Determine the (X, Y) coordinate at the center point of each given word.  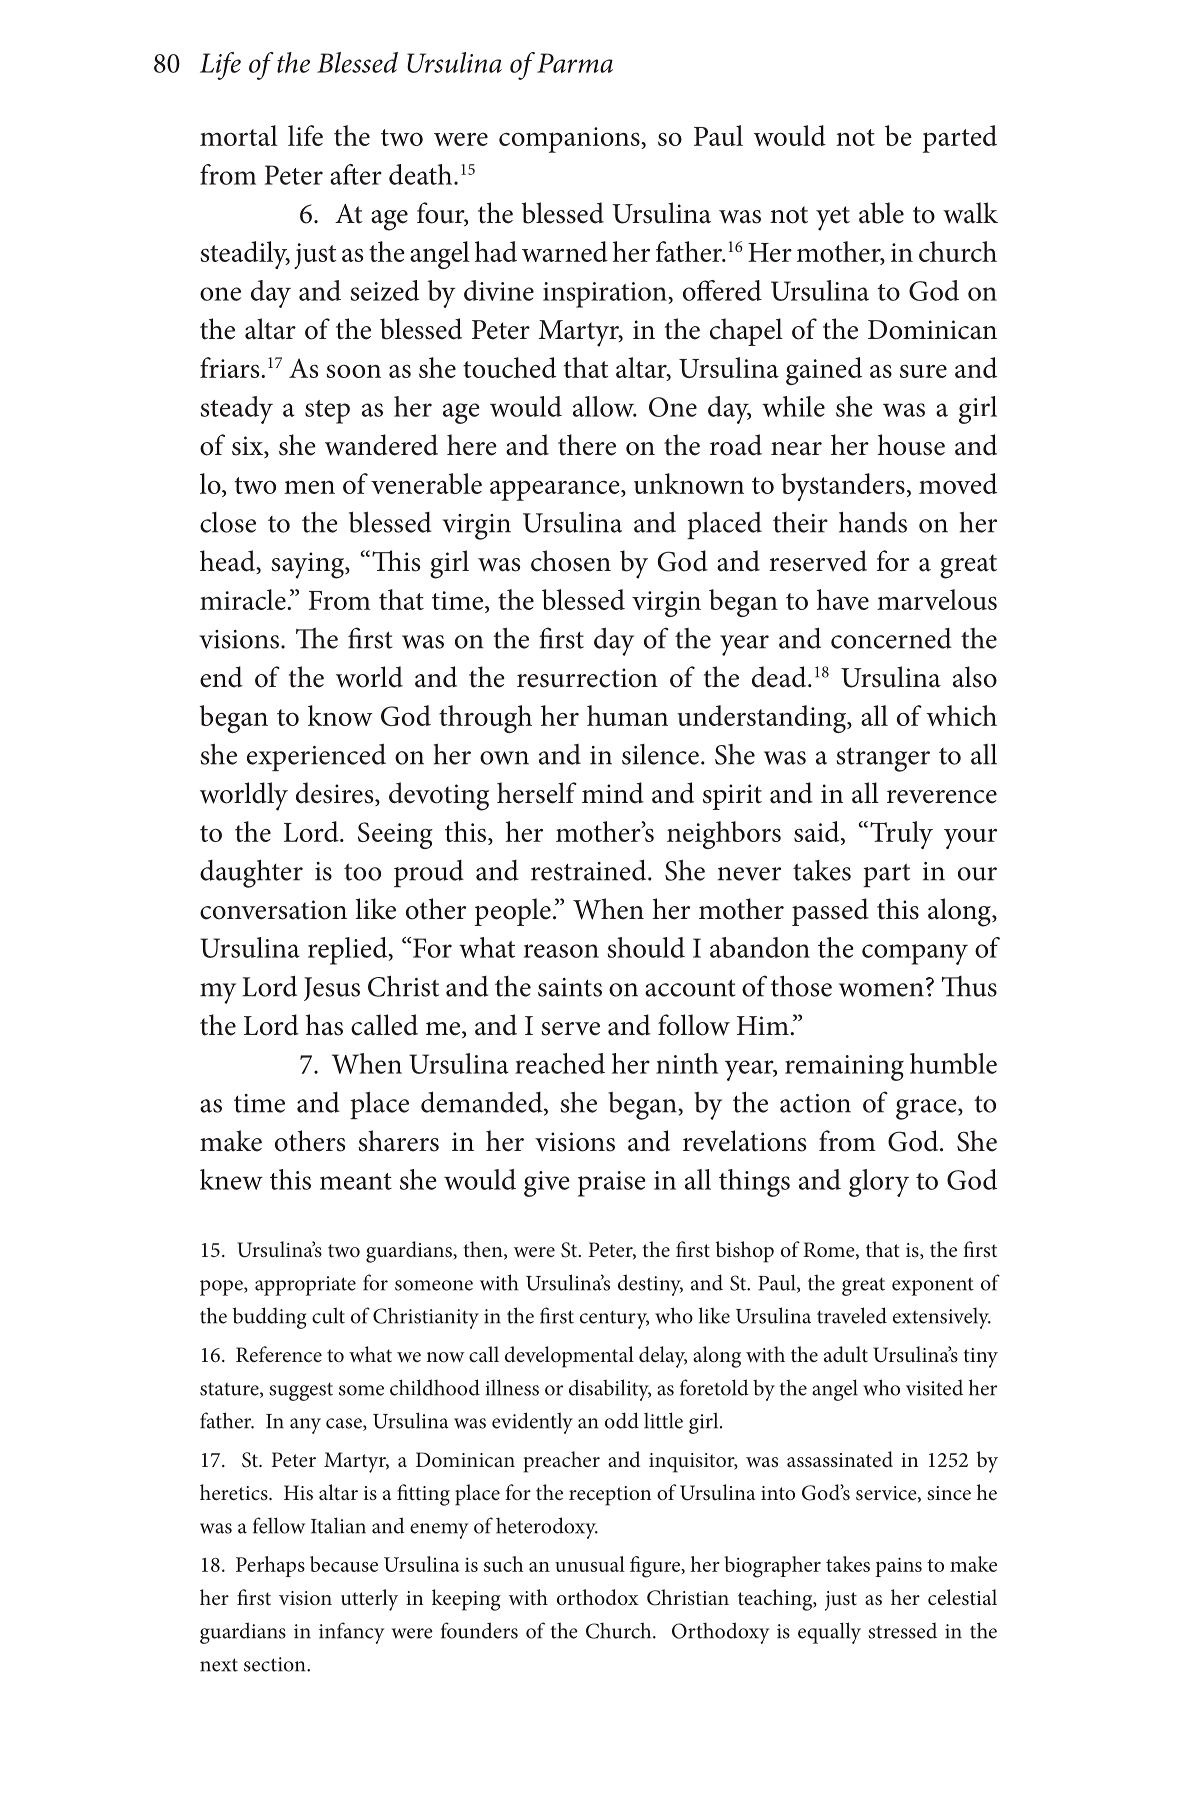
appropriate (305, 1286)
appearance (556, 490)
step (327, 412)
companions (570, 140)
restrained (590, 870)
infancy (352, 1633)
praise (612, 1184)
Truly (901, 835)
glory (879, 1183)
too (362, 872)
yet (833, 218)
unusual (590, 1564)
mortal (239, 135)
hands (873, 522)
